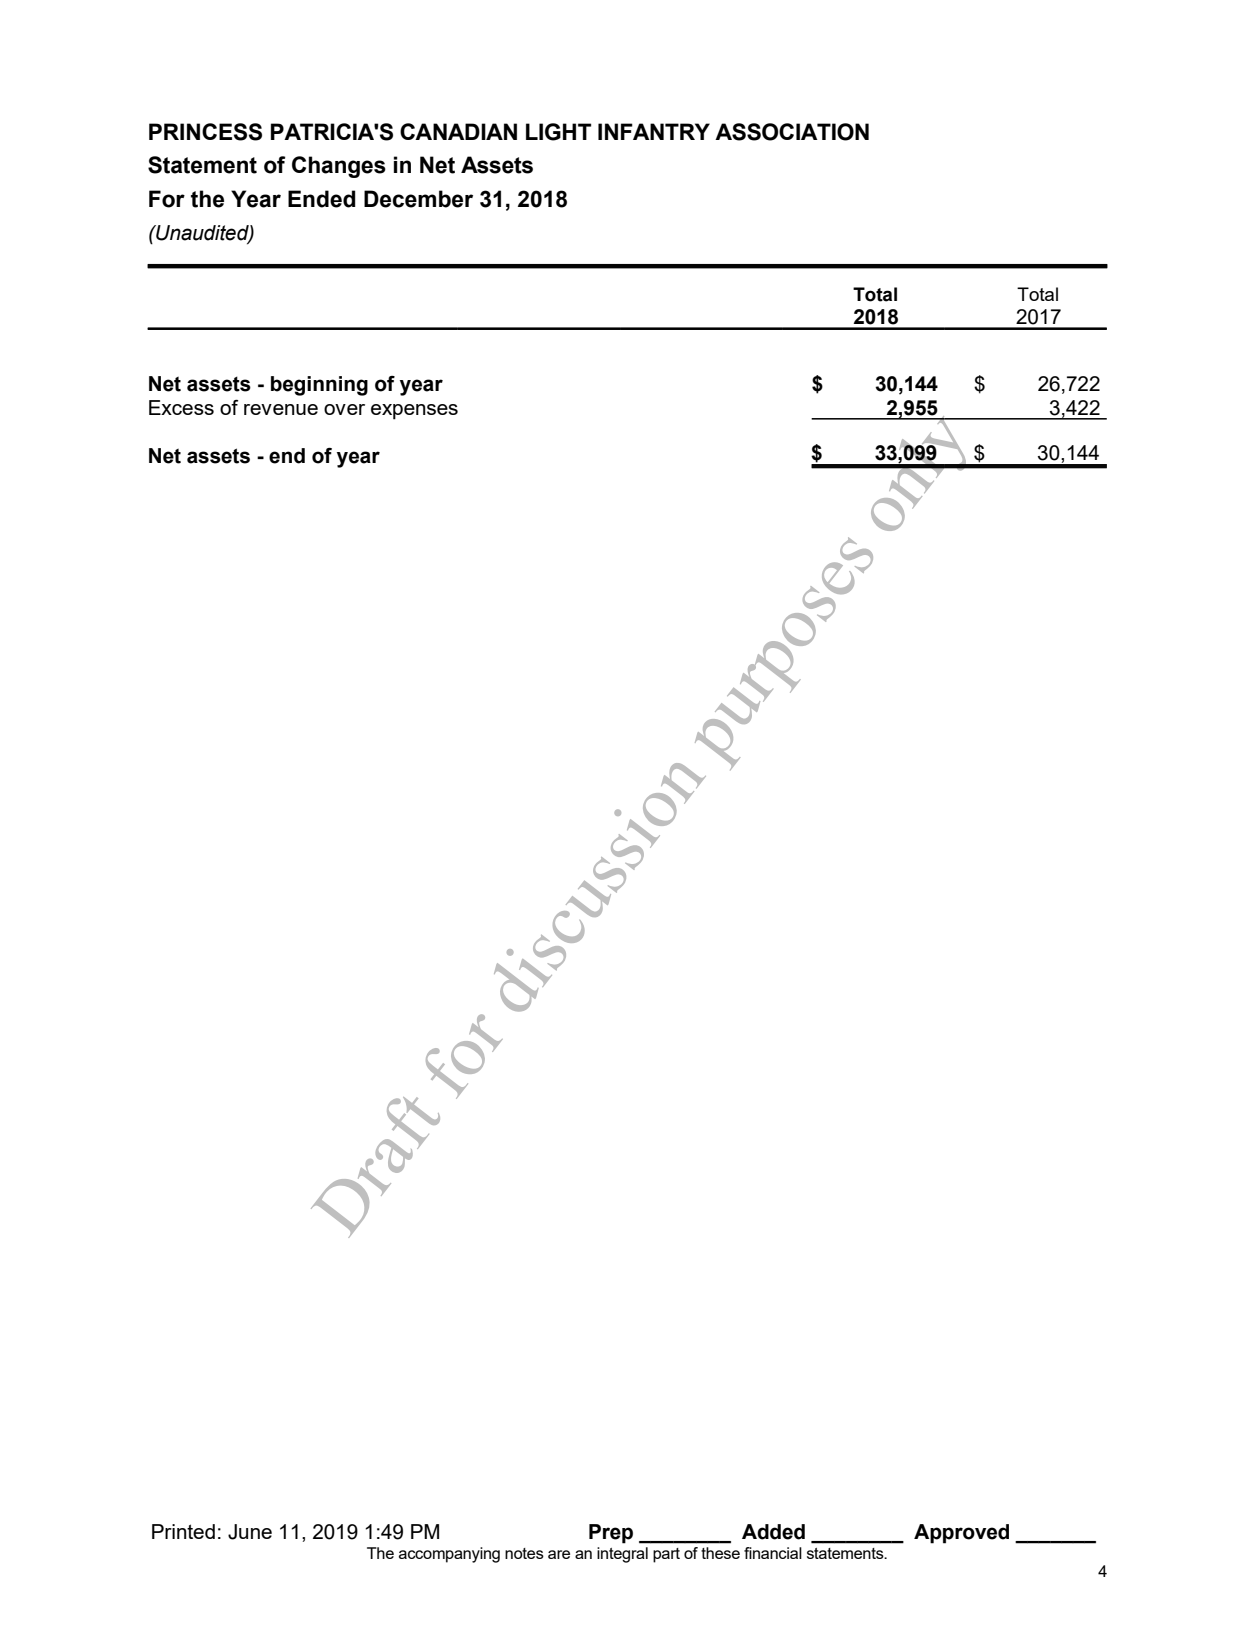 This screenshot has width=1256, height=1625. I want to click on Approved, so click(961, 1534).
